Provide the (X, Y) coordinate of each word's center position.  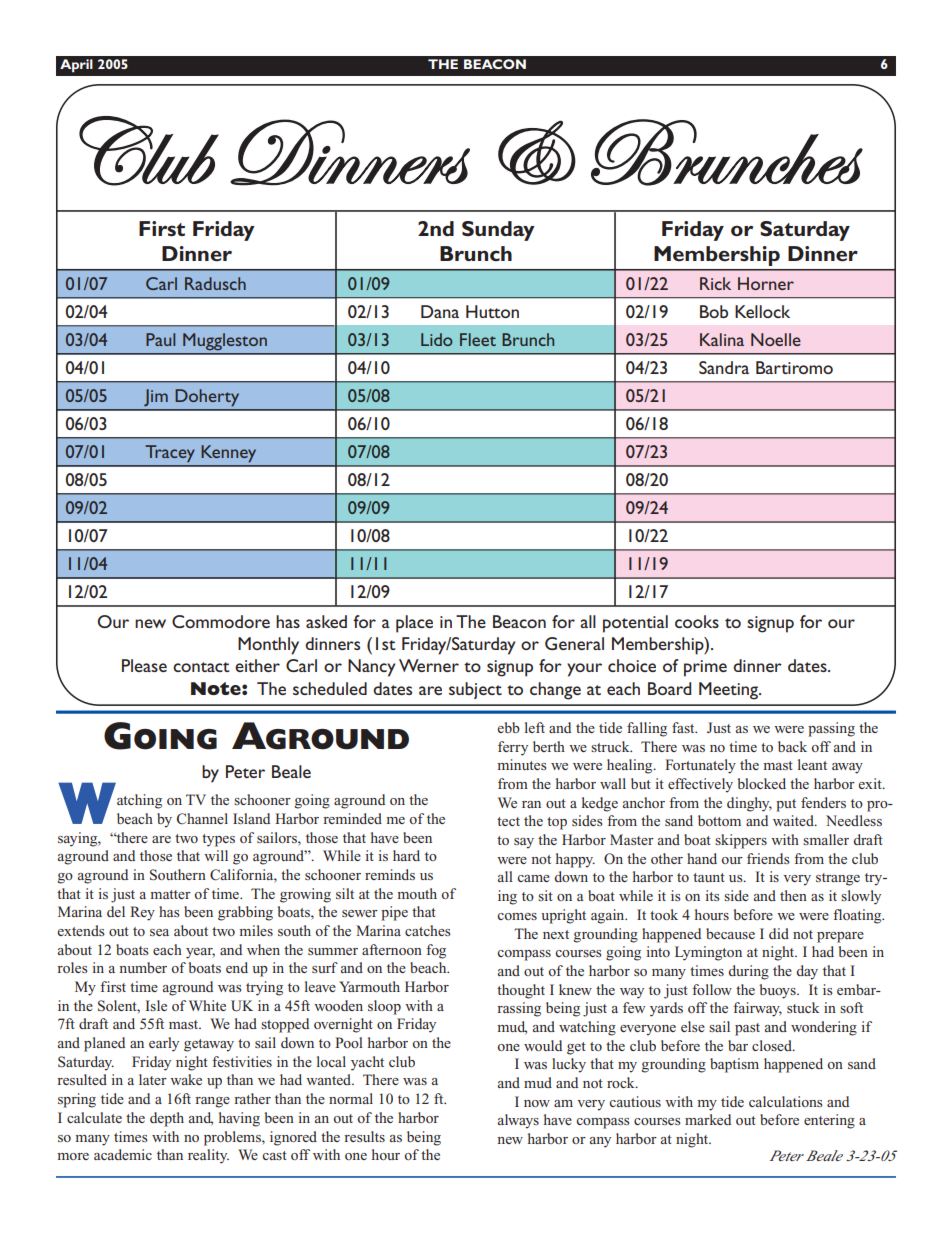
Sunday (498, 231)
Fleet (478, 339)
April (76, 66)
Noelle (776, 339)
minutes (522, 764)
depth (167, 1119)
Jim (156, 397)
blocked (762, 783)
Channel (202, 819)
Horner (766, 283)
